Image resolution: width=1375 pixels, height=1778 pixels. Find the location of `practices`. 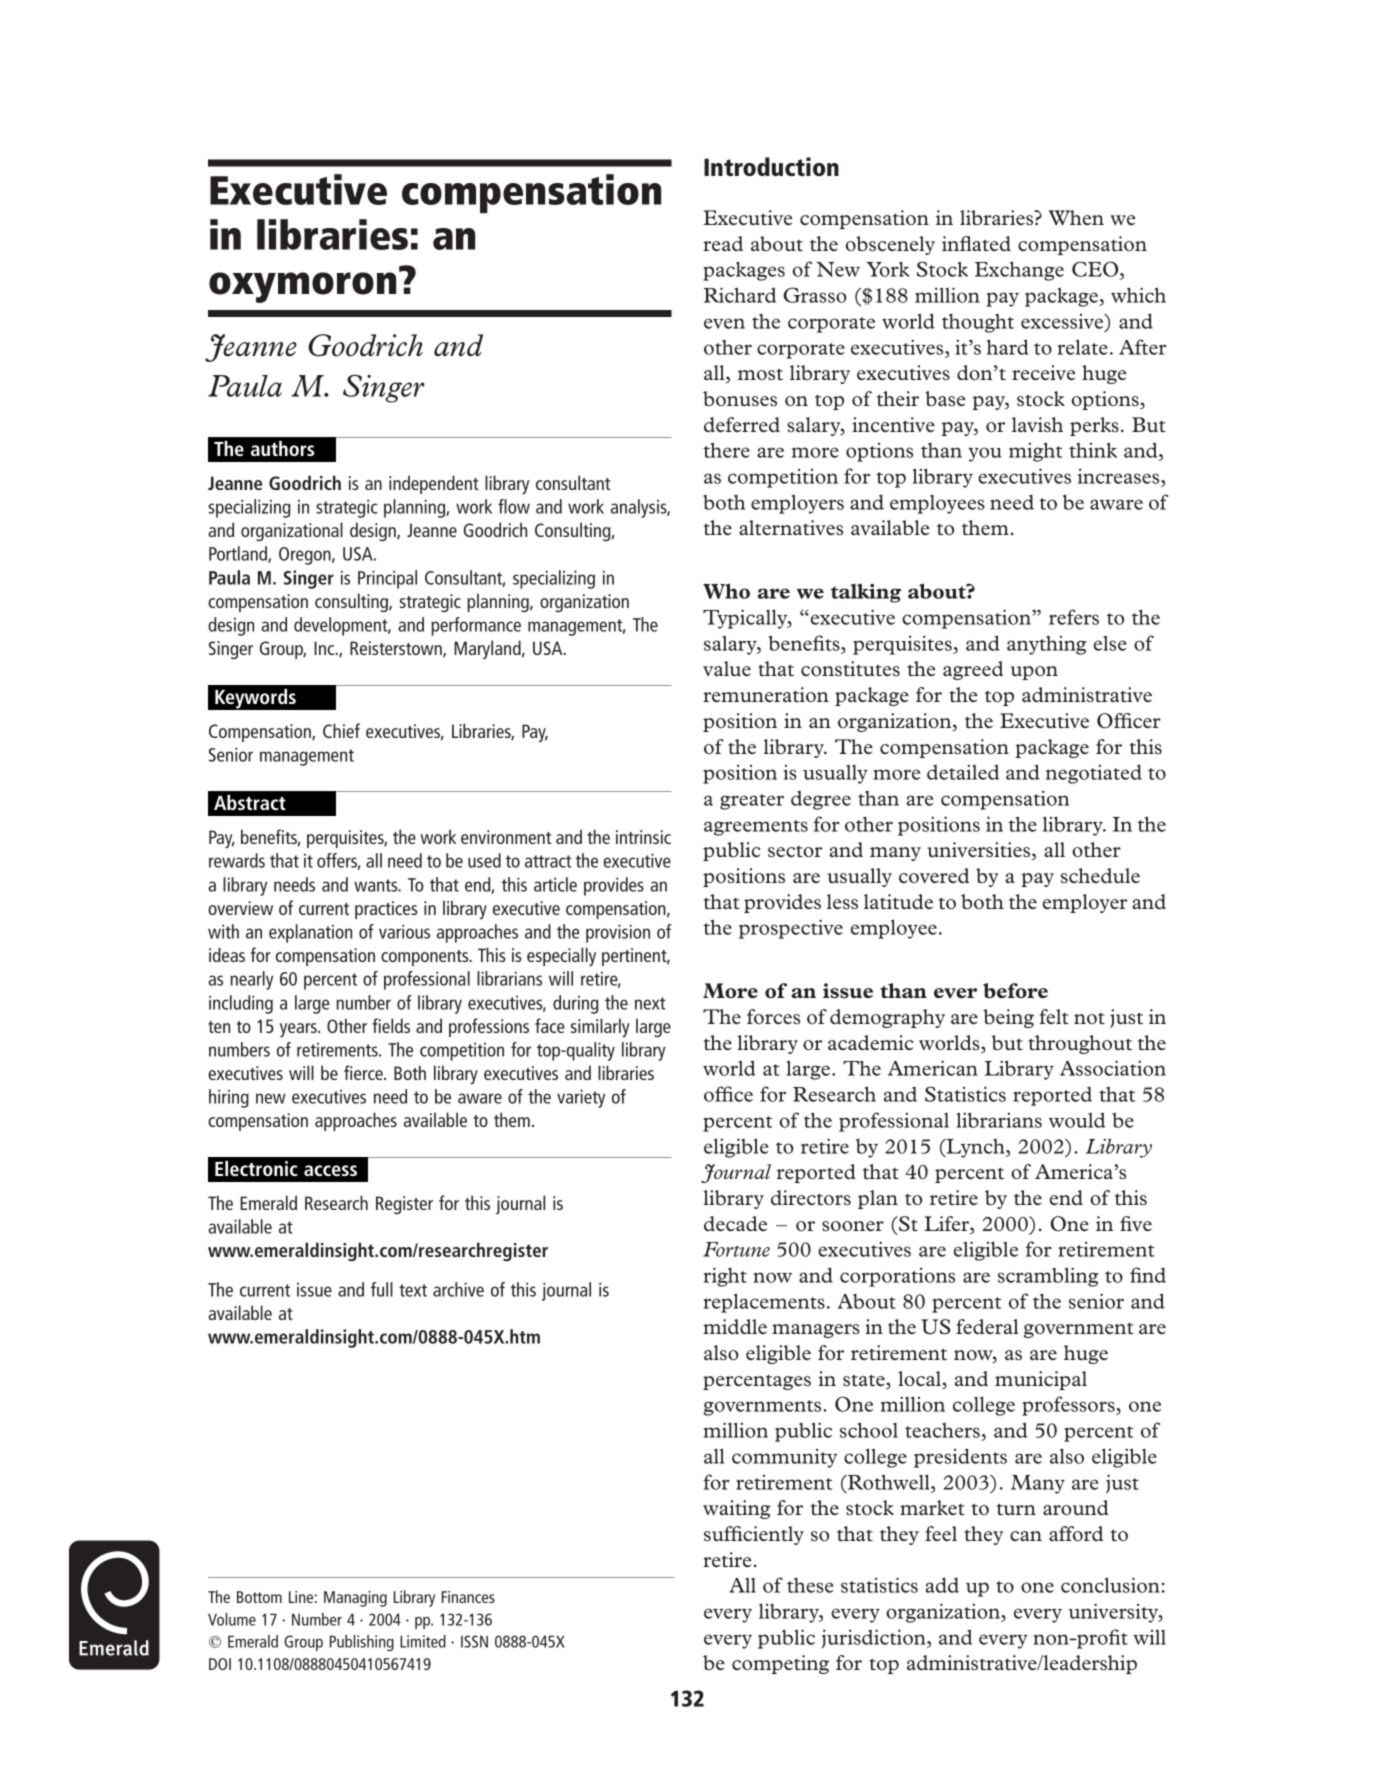

practices is located at coordinates (386, 910).
